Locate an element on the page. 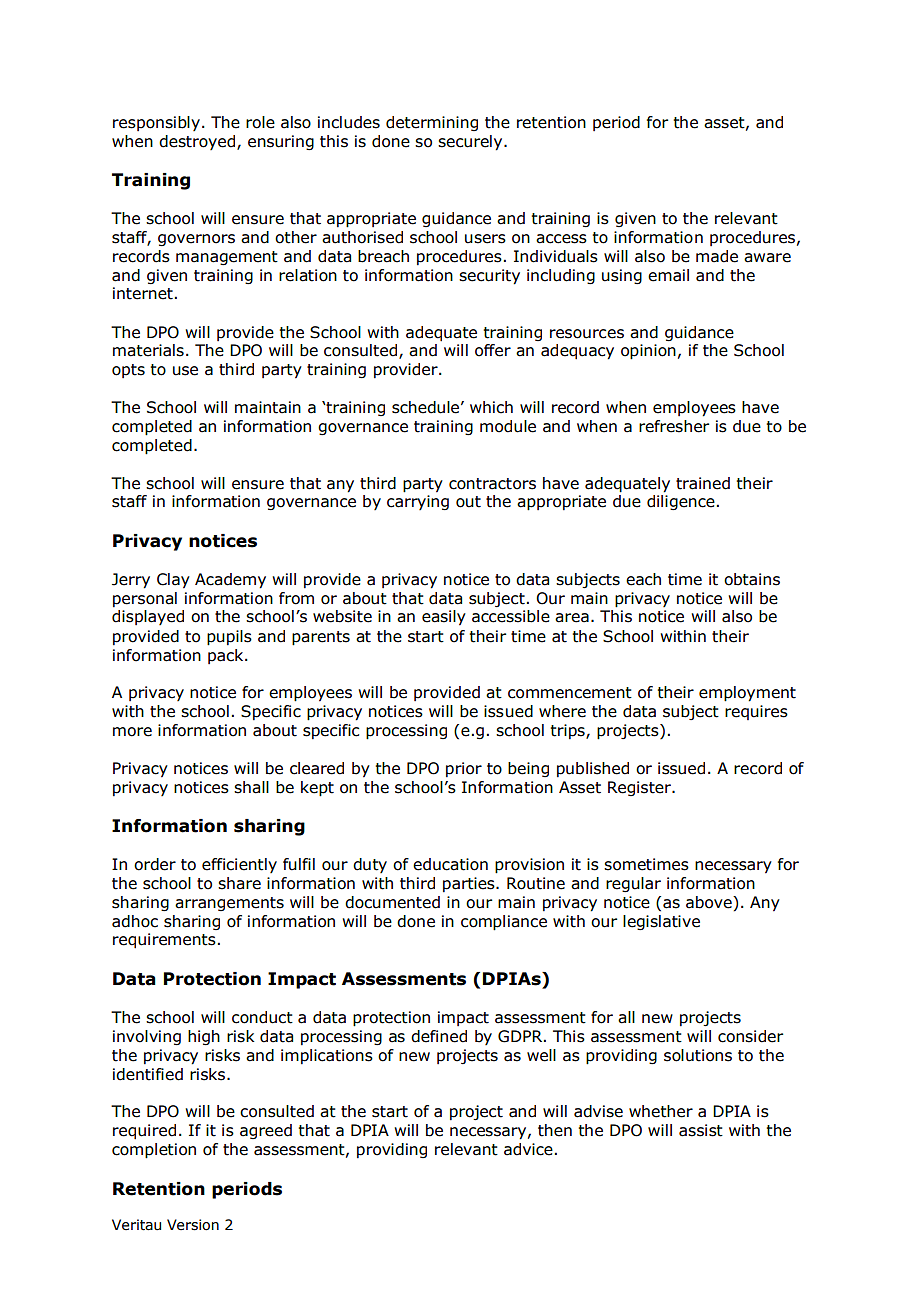  Version is located at coordinates (193, 1225).
